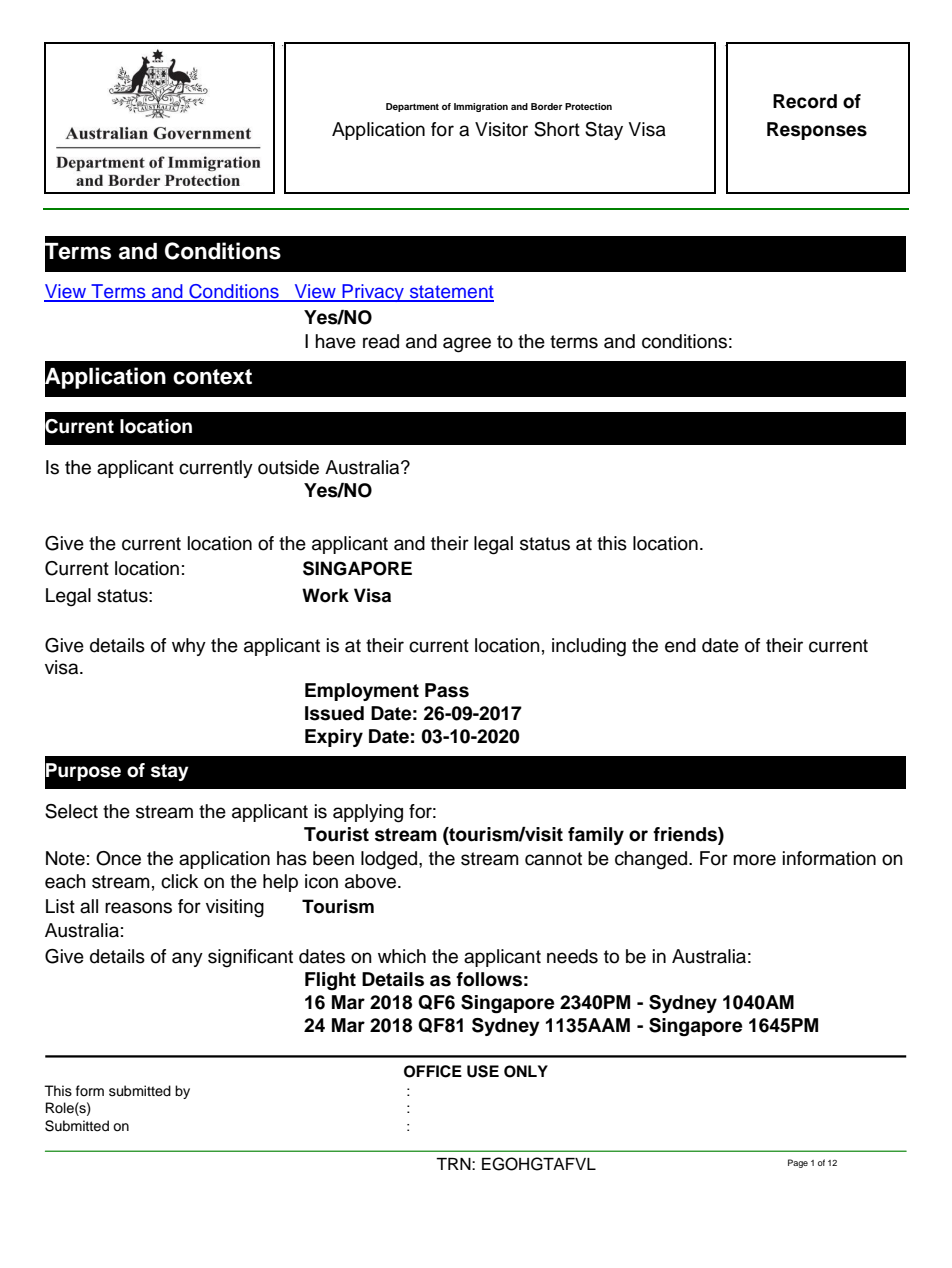  Describe the element at coordinates (212, 377) in the image. I see `context` at that location.
